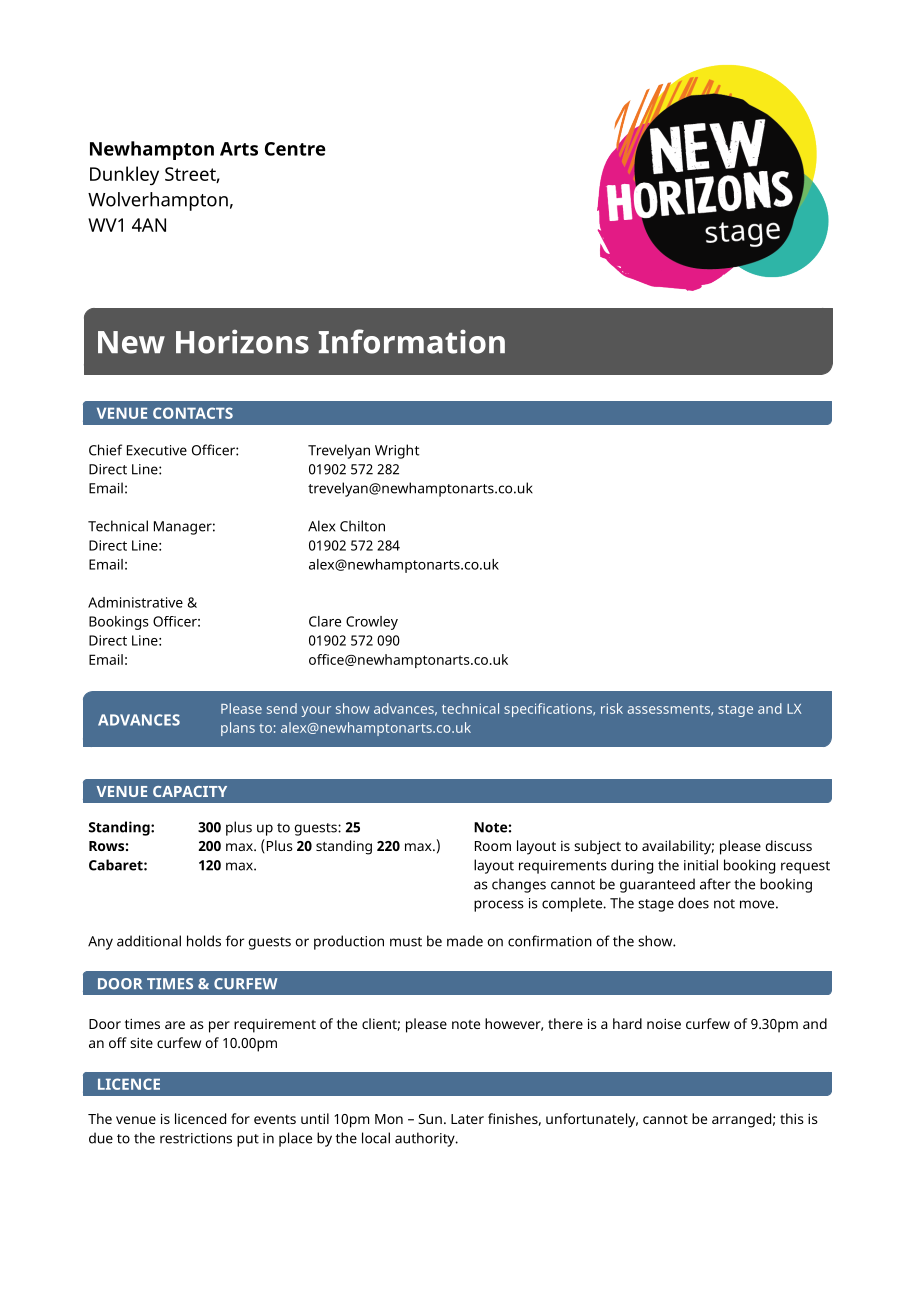 The width and height of the image is (924, 1308). Describe the element at coordinates (372, 623) in the image. I see `Crowley` at that location.
